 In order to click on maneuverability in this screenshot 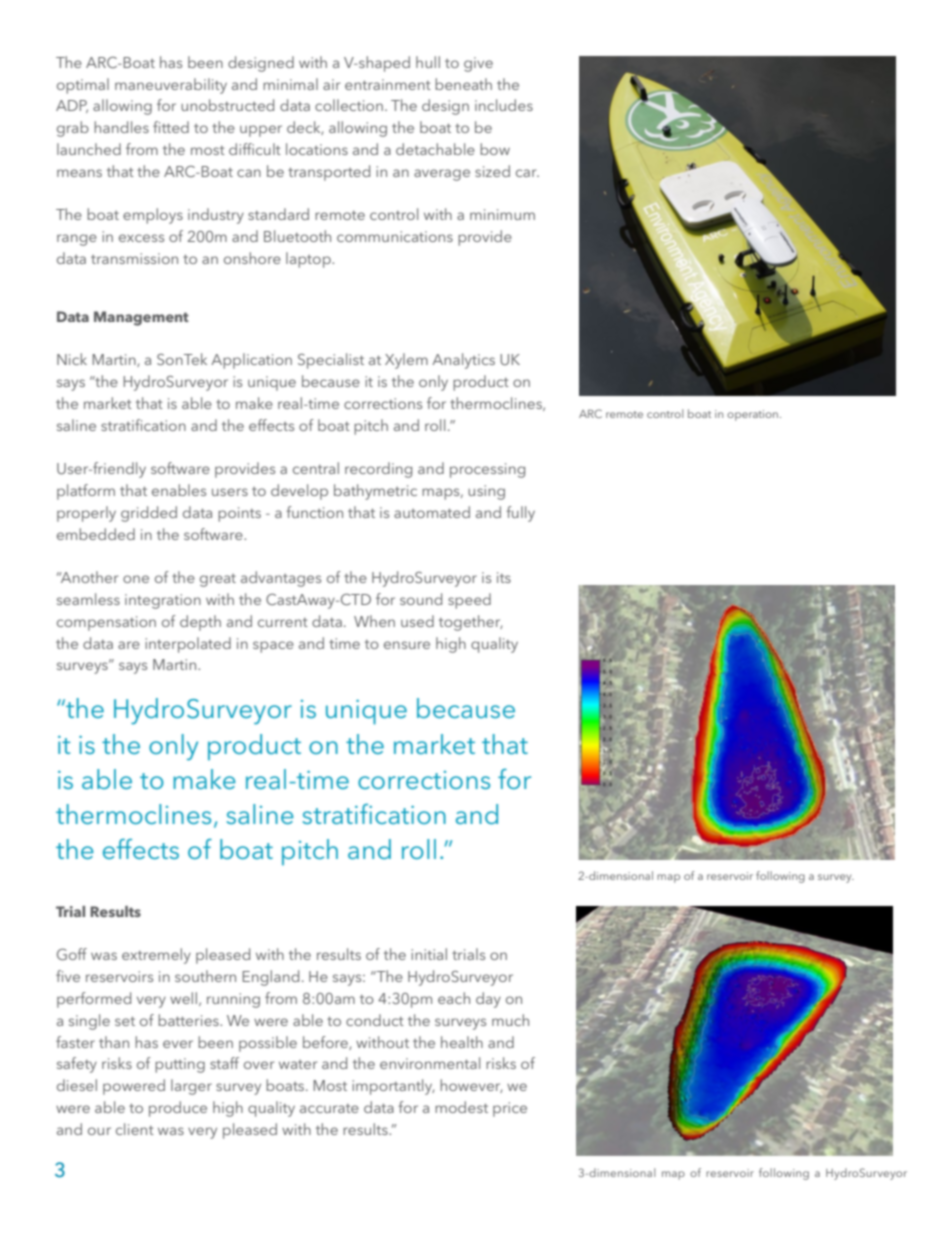, I will do `click(171, 86)`.
